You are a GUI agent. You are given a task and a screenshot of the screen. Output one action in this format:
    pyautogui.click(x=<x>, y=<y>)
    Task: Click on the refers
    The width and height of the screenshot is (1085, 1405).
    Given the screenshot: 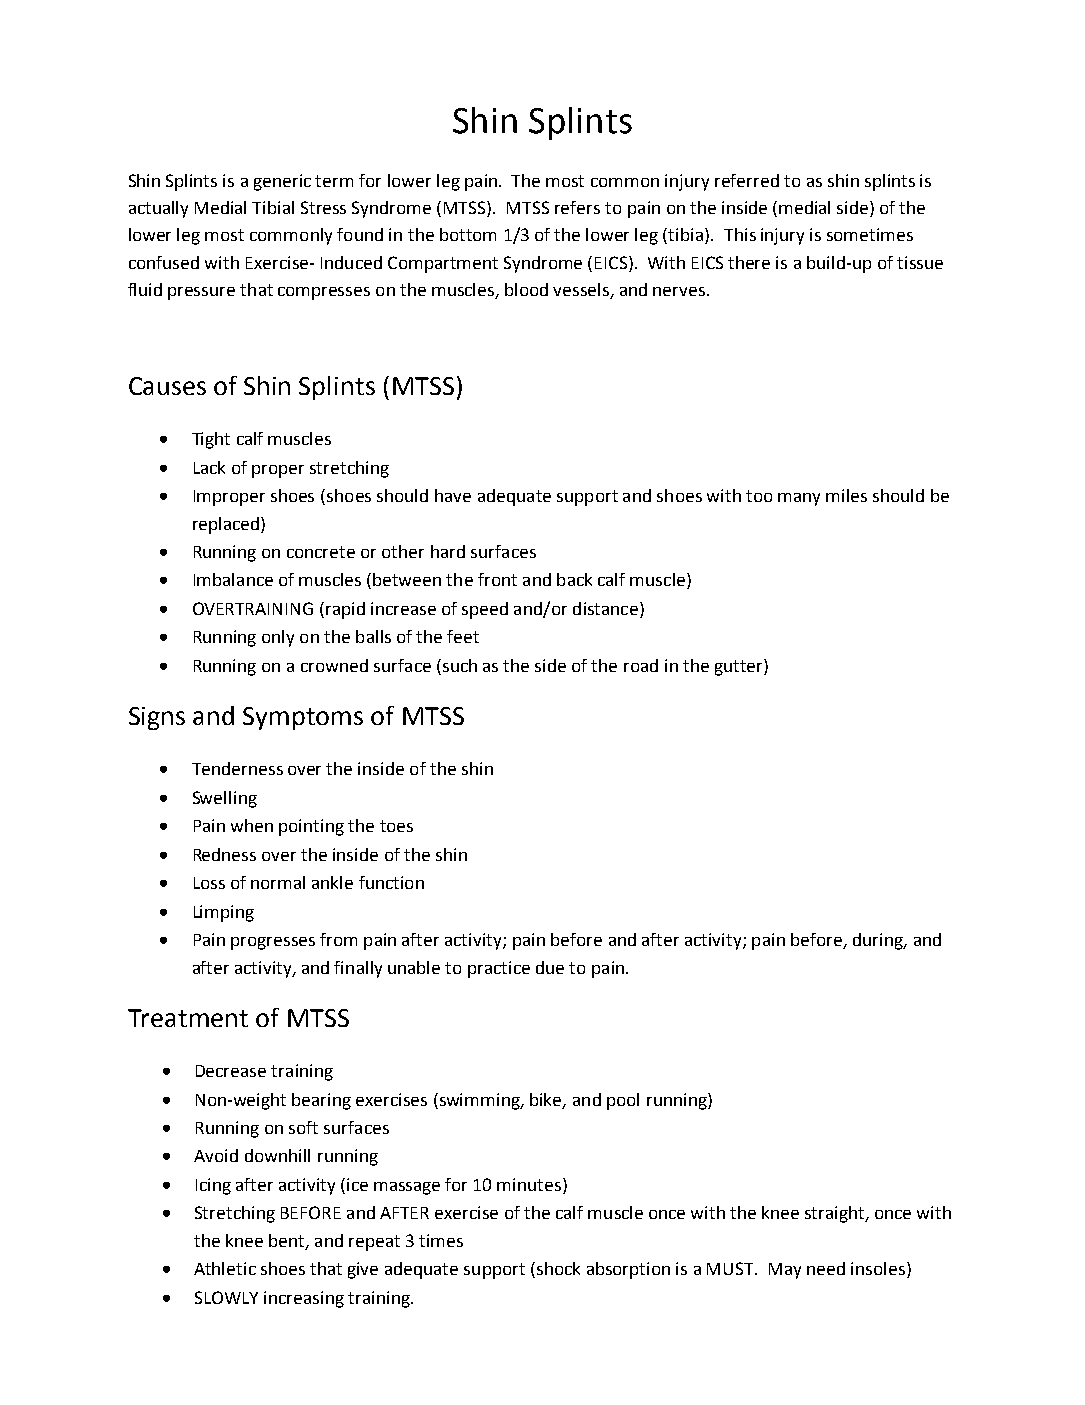 What is the action you would take?
    pyautogui.click(x=577, y=207)
